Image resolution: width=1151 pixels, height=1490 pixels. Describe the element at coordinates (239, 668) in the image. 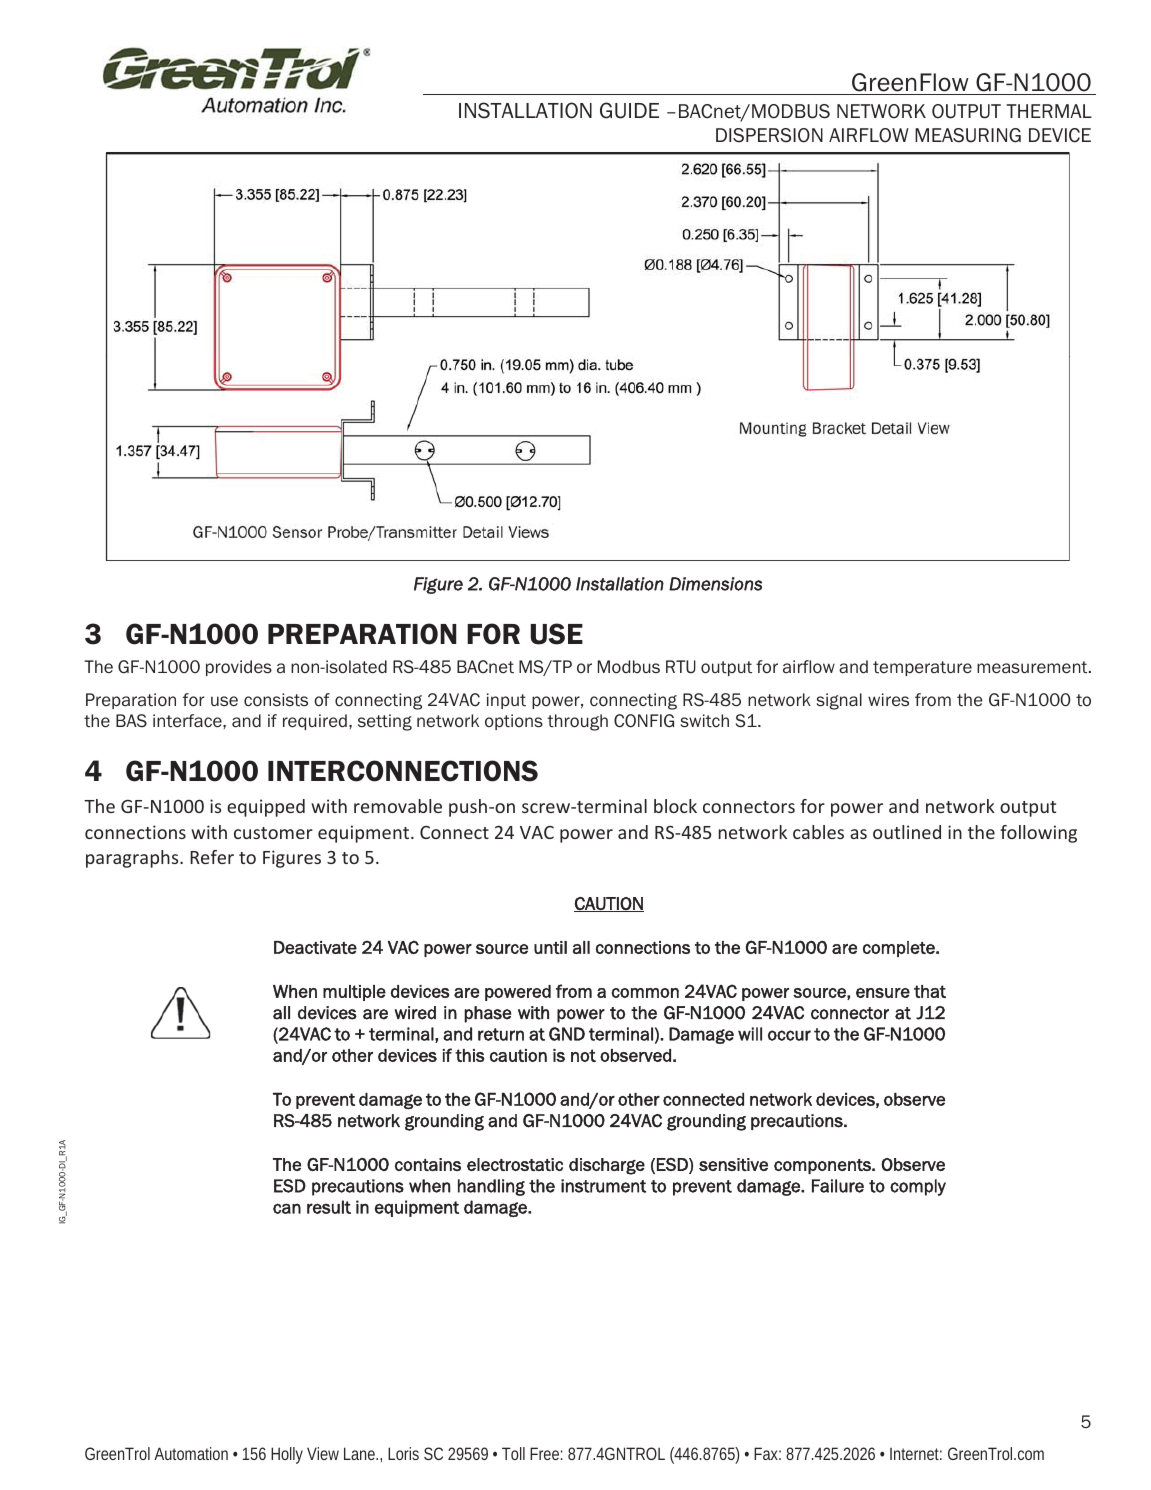

I see `provides` at that location.
